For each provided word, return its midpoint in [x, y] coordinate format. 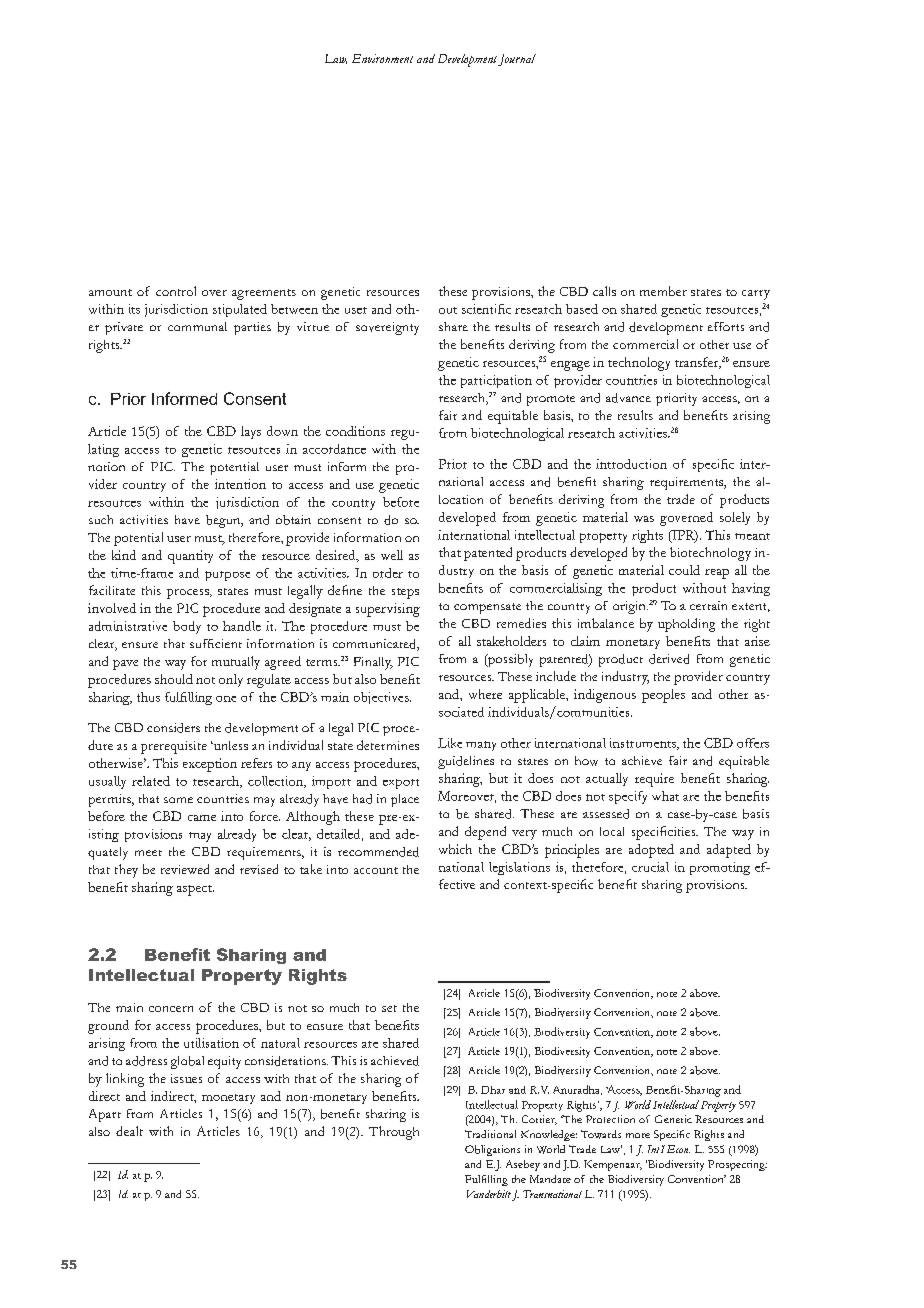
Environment [382, 58]
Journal [517, 60]
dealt [129, 1131]
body [187, 627]
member [663, 291]
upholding [686, 625]
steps [405, 593]
